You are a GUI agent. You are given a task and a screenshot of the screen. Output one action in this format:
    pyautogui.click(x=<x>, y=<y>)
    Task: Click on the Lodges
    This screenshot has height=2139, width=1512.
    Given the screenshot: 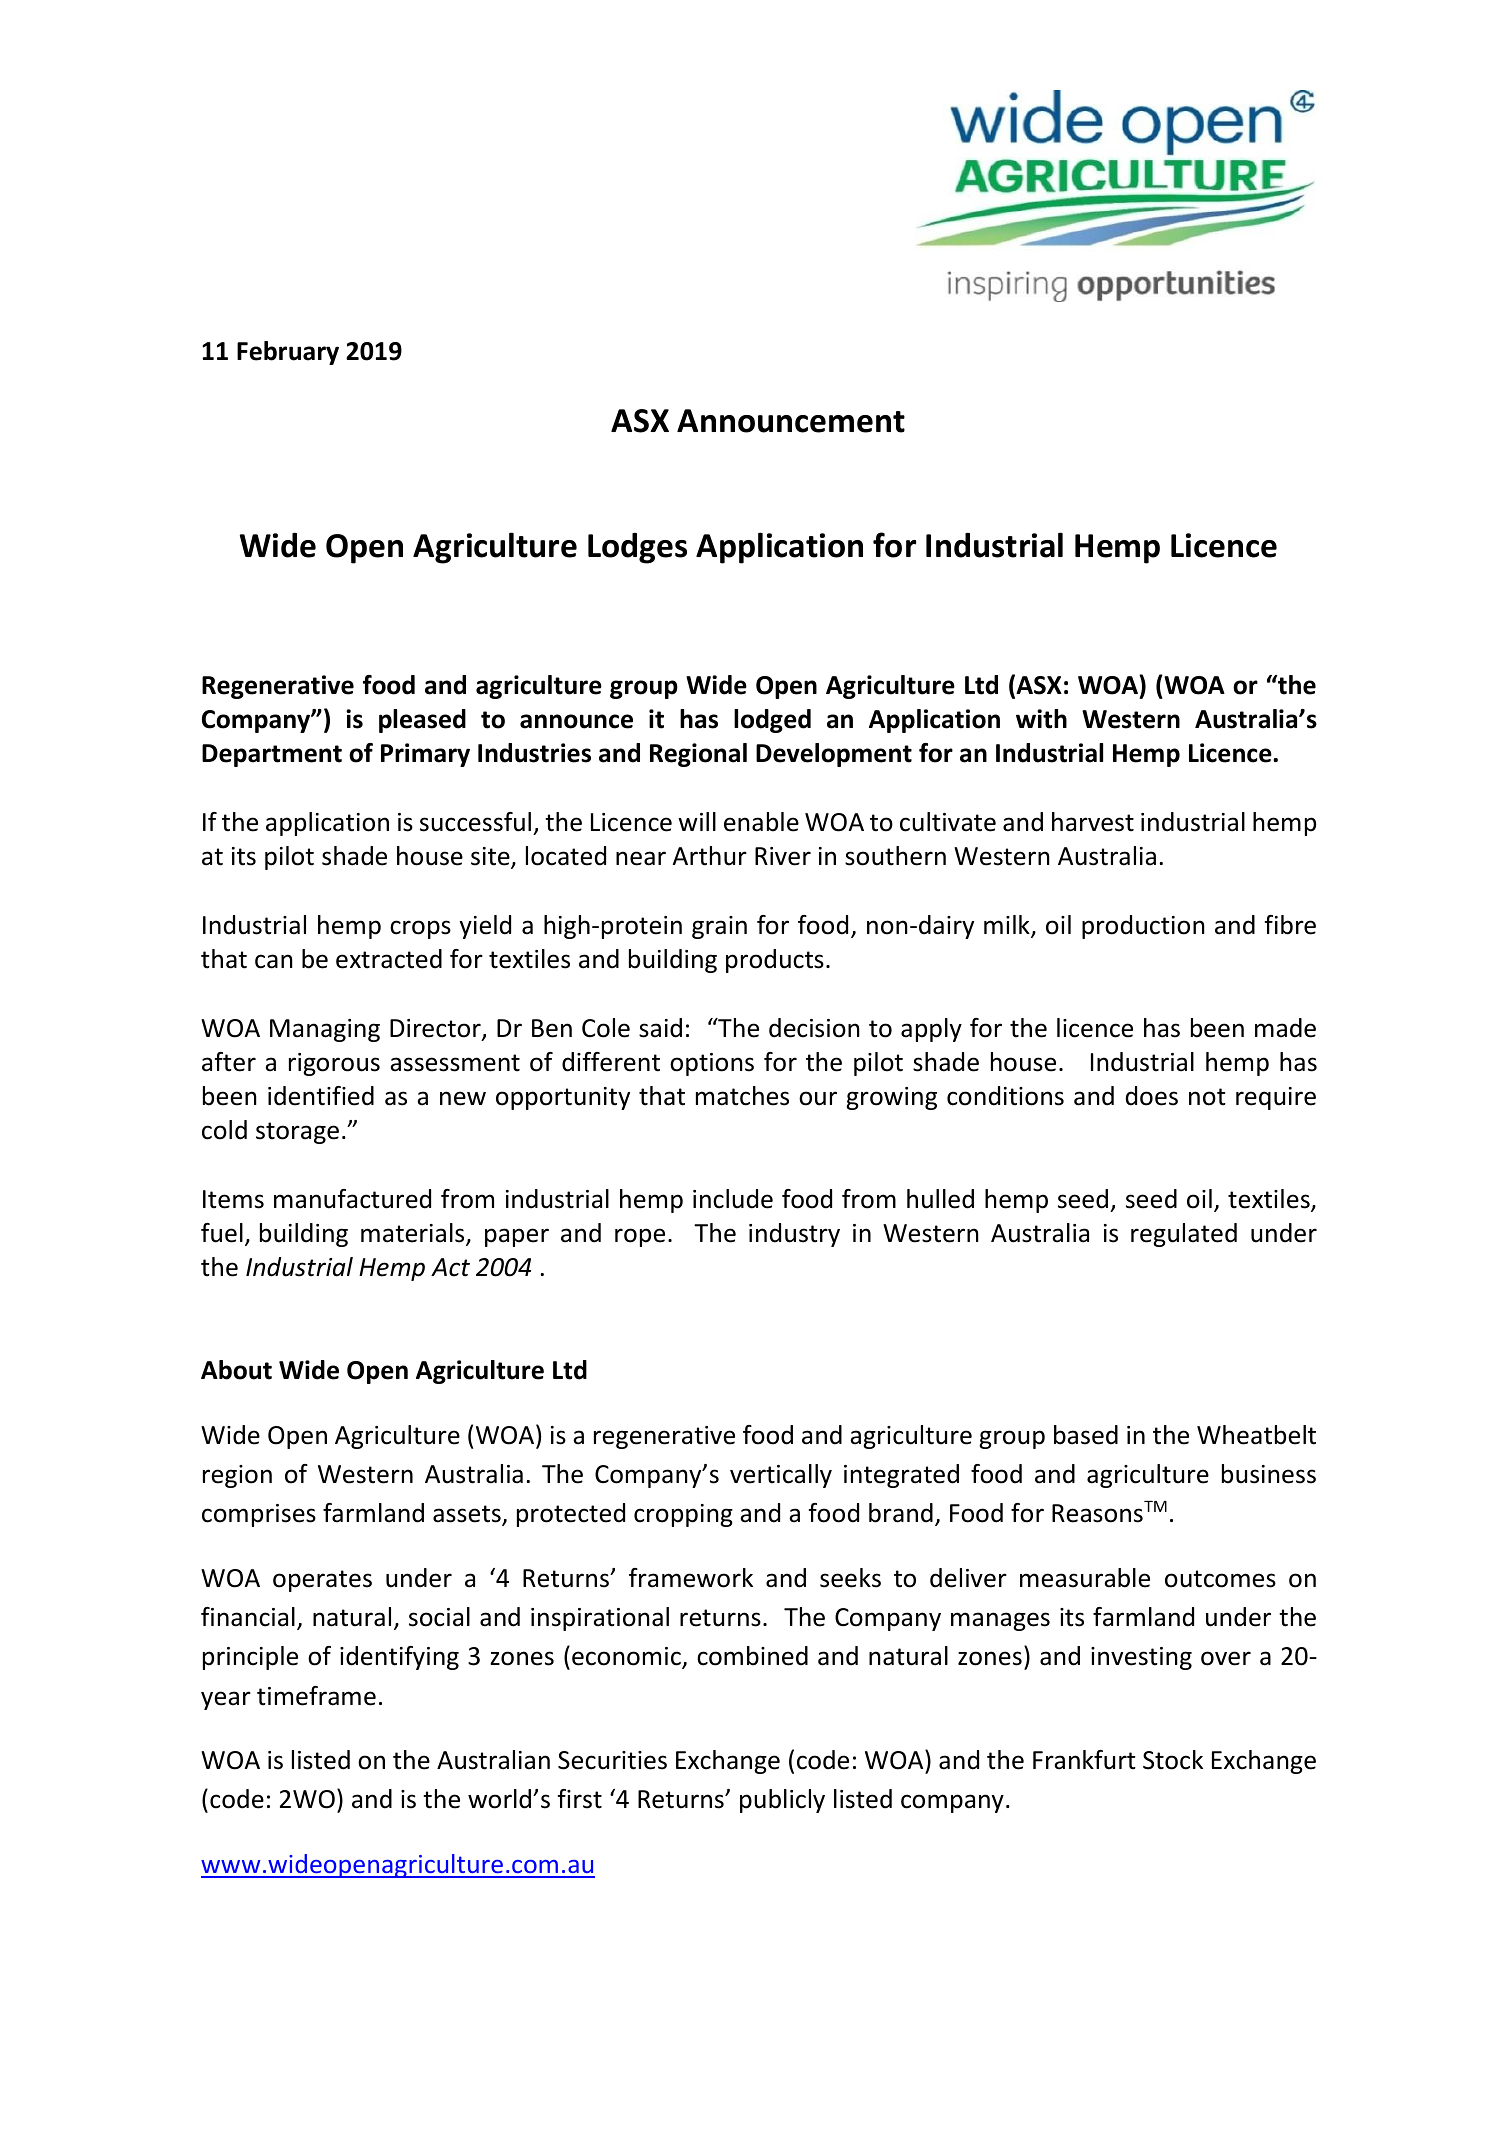 What is the action you would take?
    pyautogui.click(x=637, y=548)
